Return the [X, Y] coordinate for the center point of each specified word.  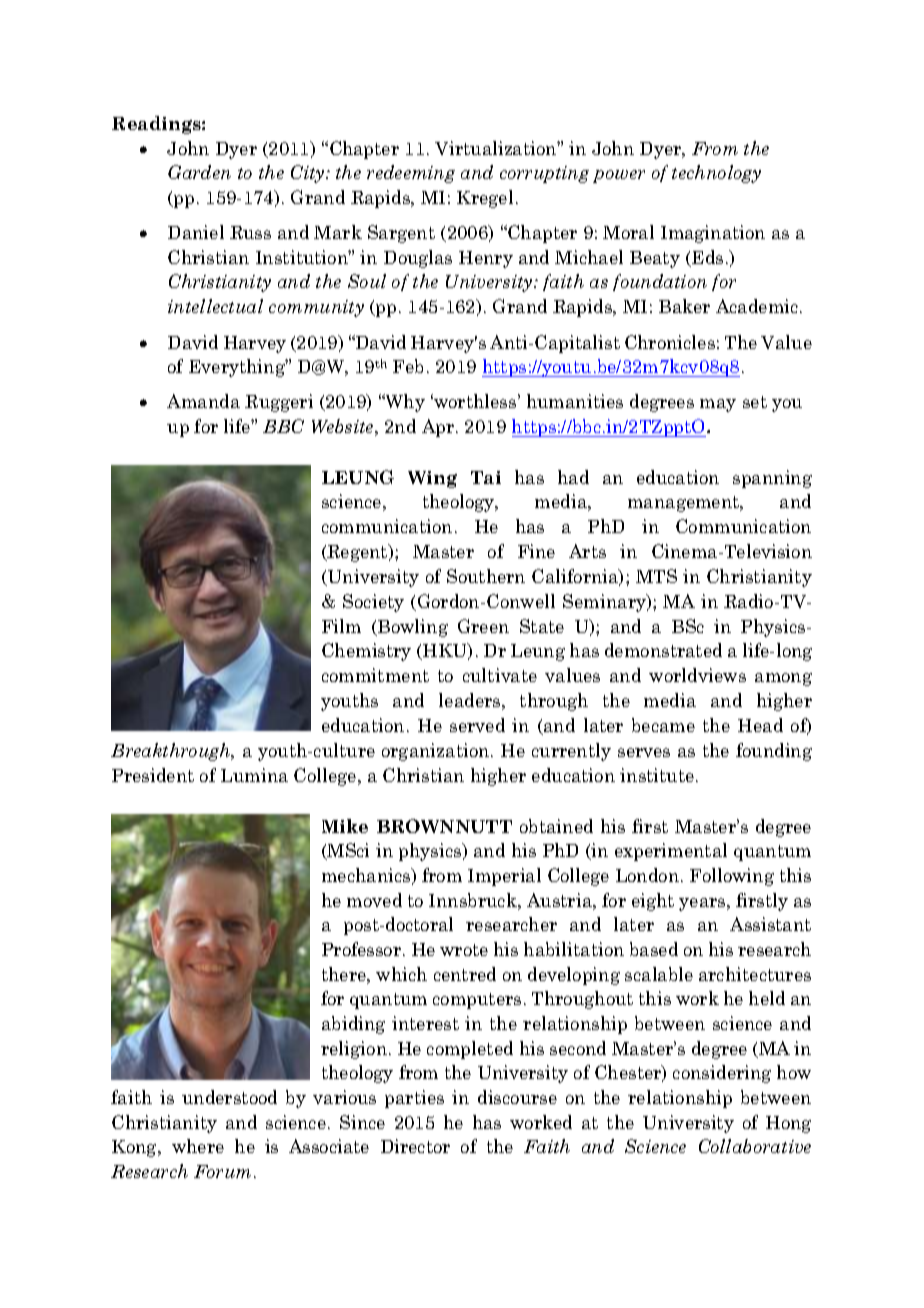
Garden [199, 172]
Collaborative [755, 1146]
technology [716, 174]
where [198, 1146]
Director [415, 1146]
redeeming [411, 174]
